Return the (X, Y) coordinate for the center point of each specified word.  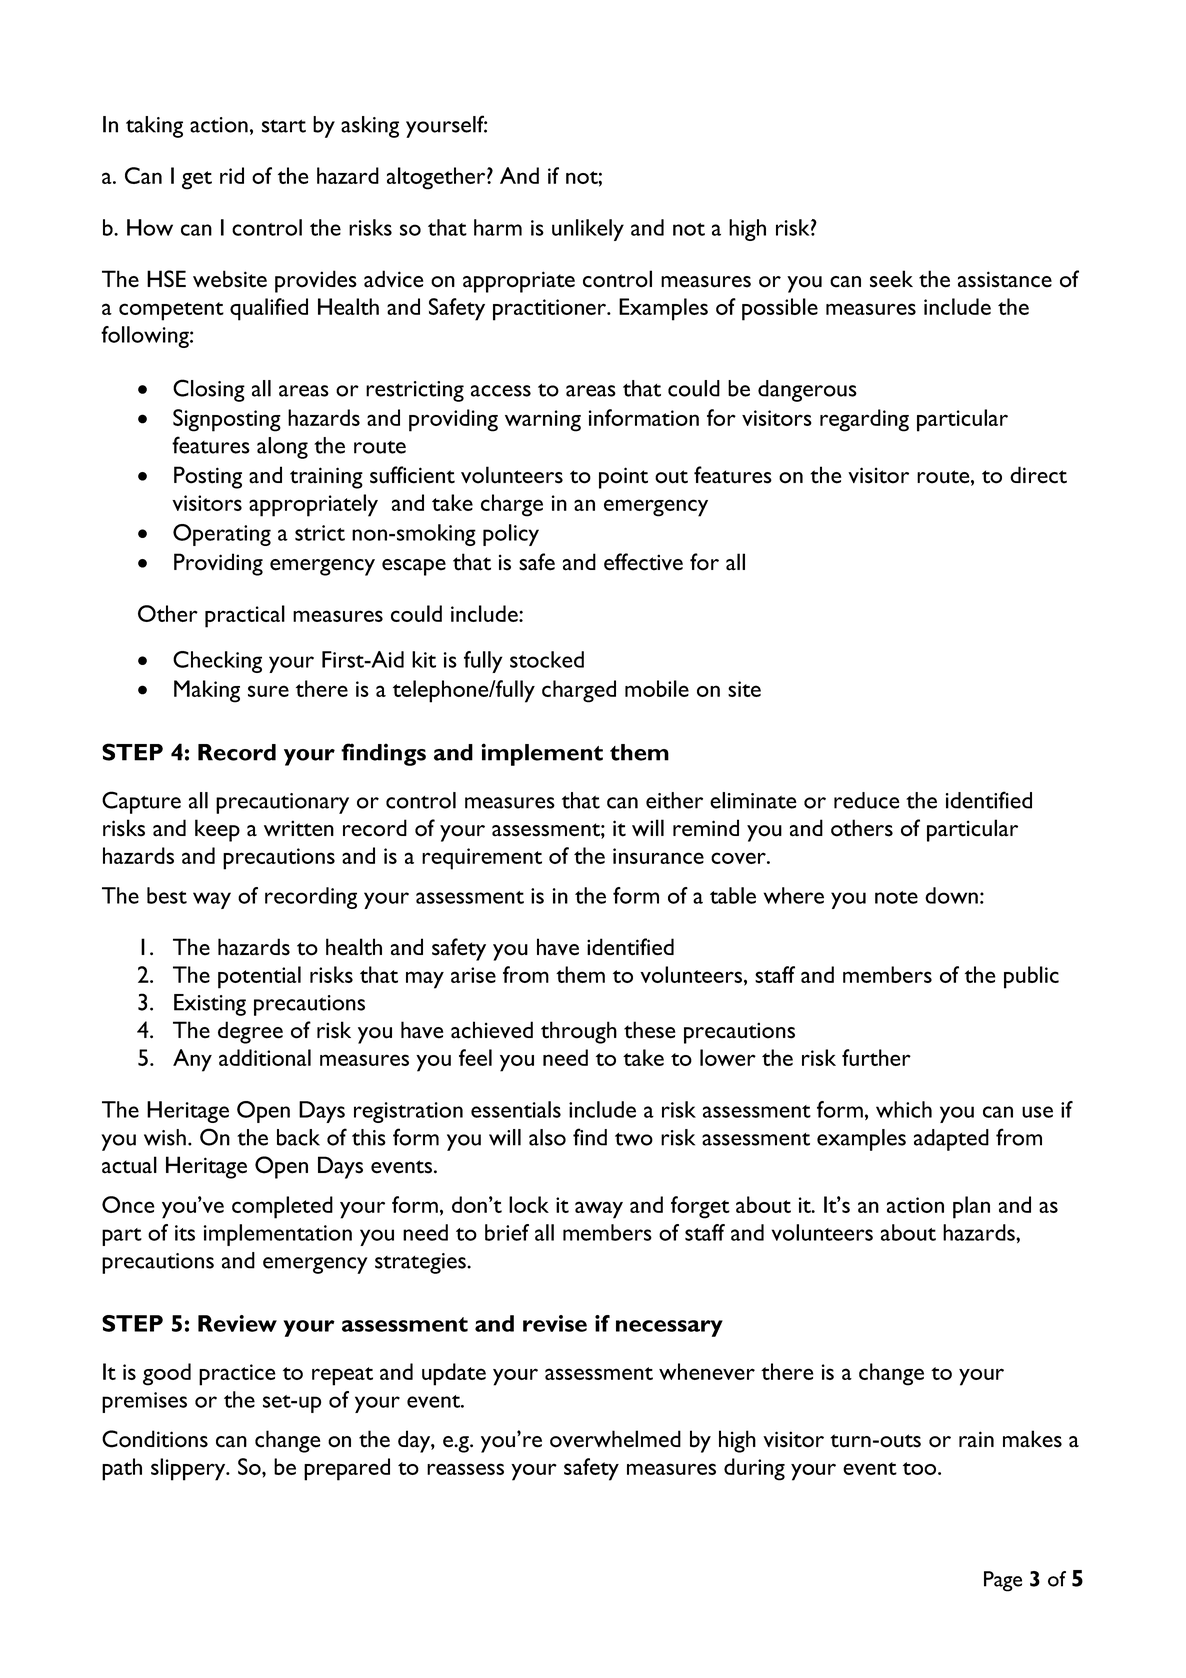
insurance (658, 856)
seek (891, 279)
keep (217, 830)
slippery (189, 1469)
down (951, 895)
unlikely (588, 230)
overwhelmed (615, 1439)
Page (1003, 1581)
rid (232, 175)
